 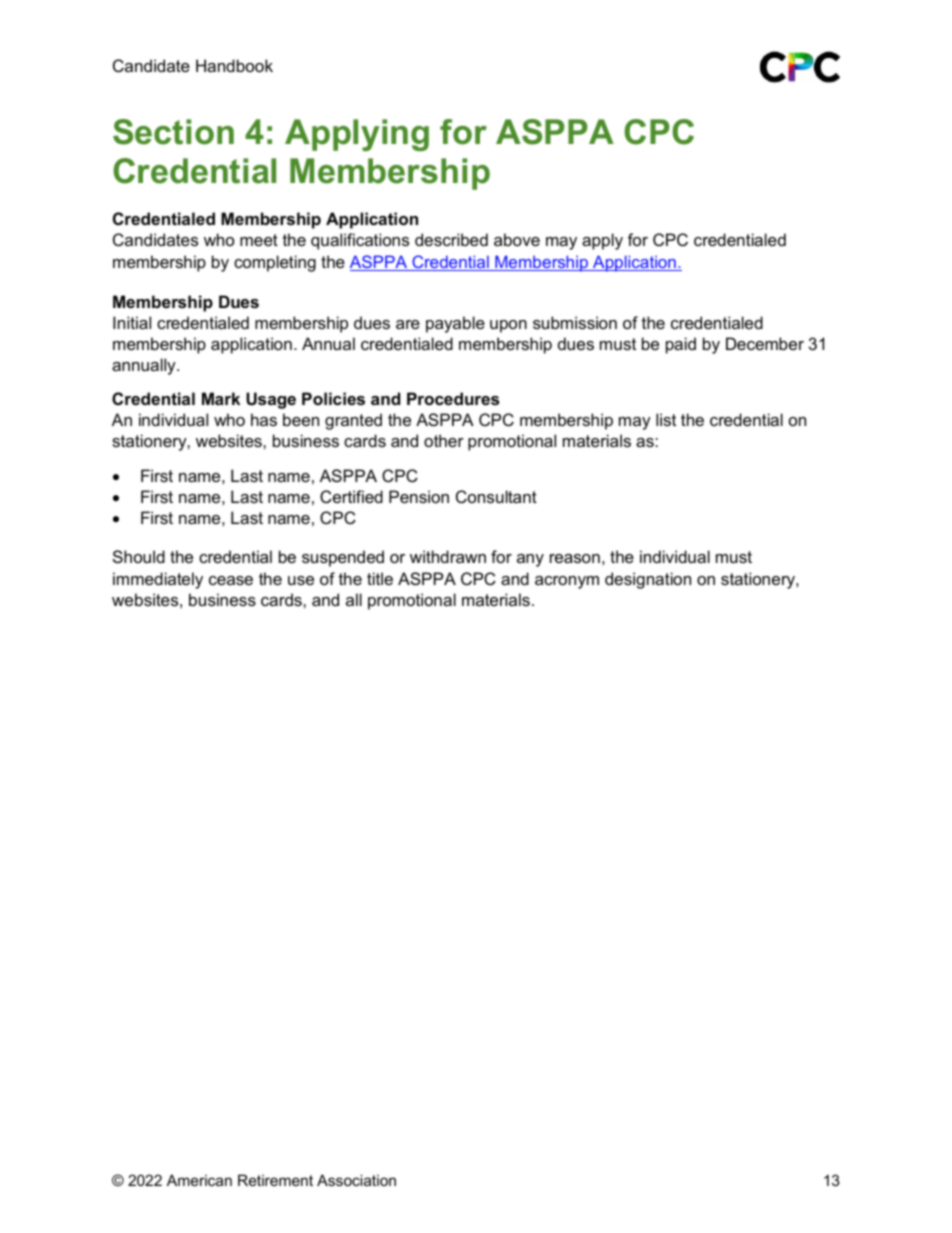 I want to click on designation, so click(x=648, y=580).
